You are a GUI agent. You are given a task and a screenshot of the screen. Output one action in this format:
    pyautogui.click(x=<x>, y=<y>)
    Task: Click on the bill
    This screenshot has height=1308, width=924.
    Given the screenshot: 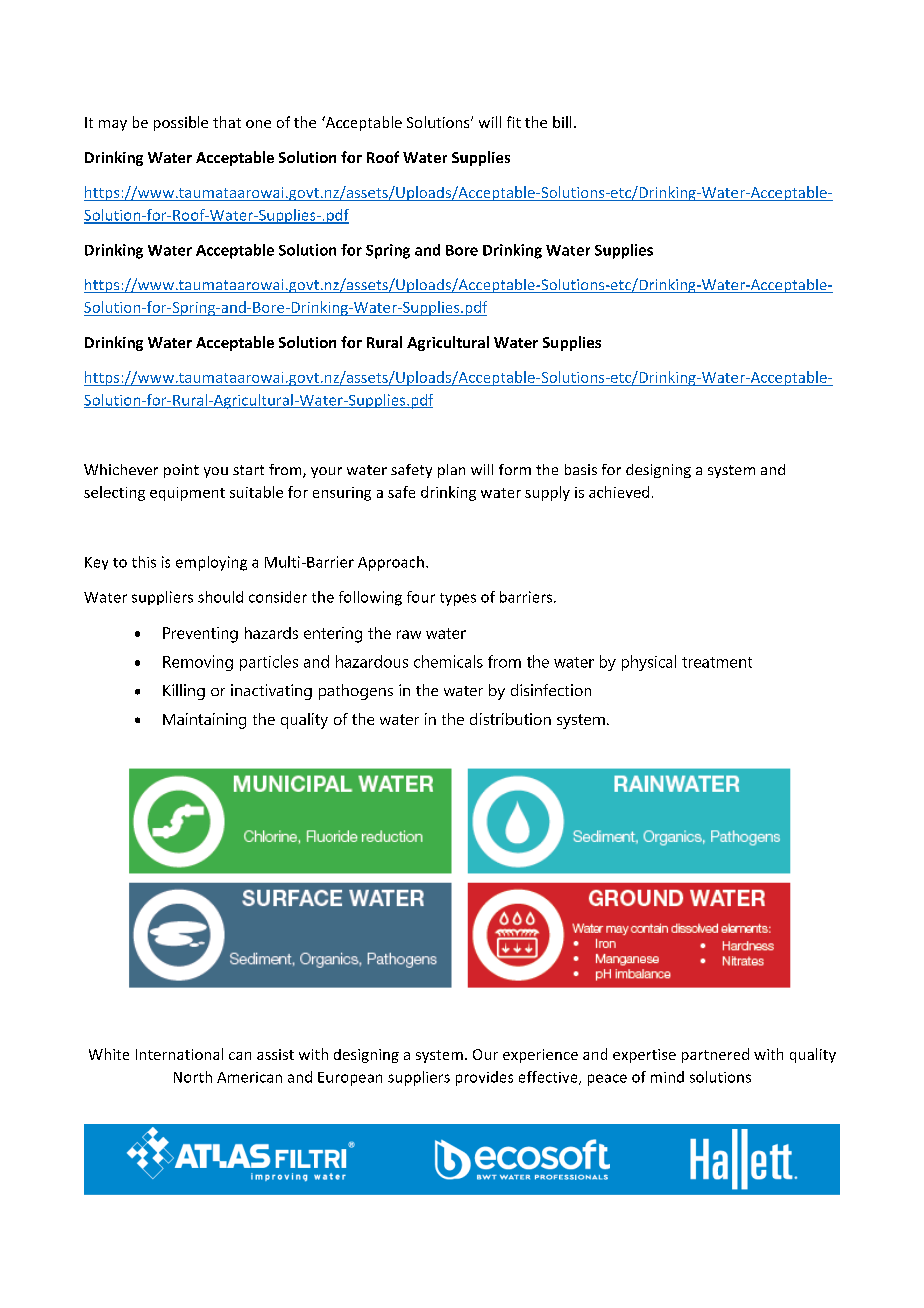 What is the action you would take?
    pyautogui.click(x=562, y=122)
